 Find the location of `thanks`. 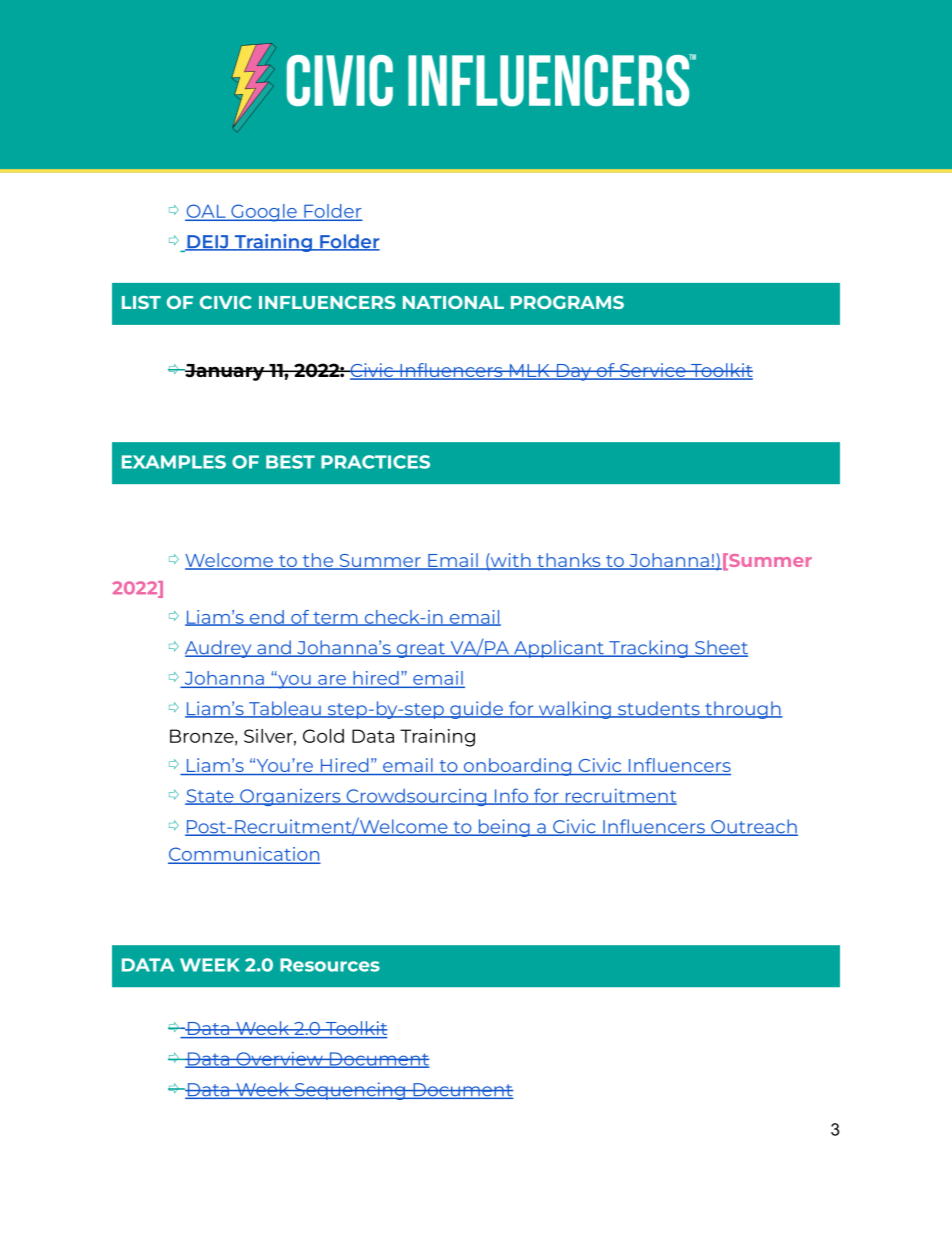

thanks is located at coordinates (569, 561).
